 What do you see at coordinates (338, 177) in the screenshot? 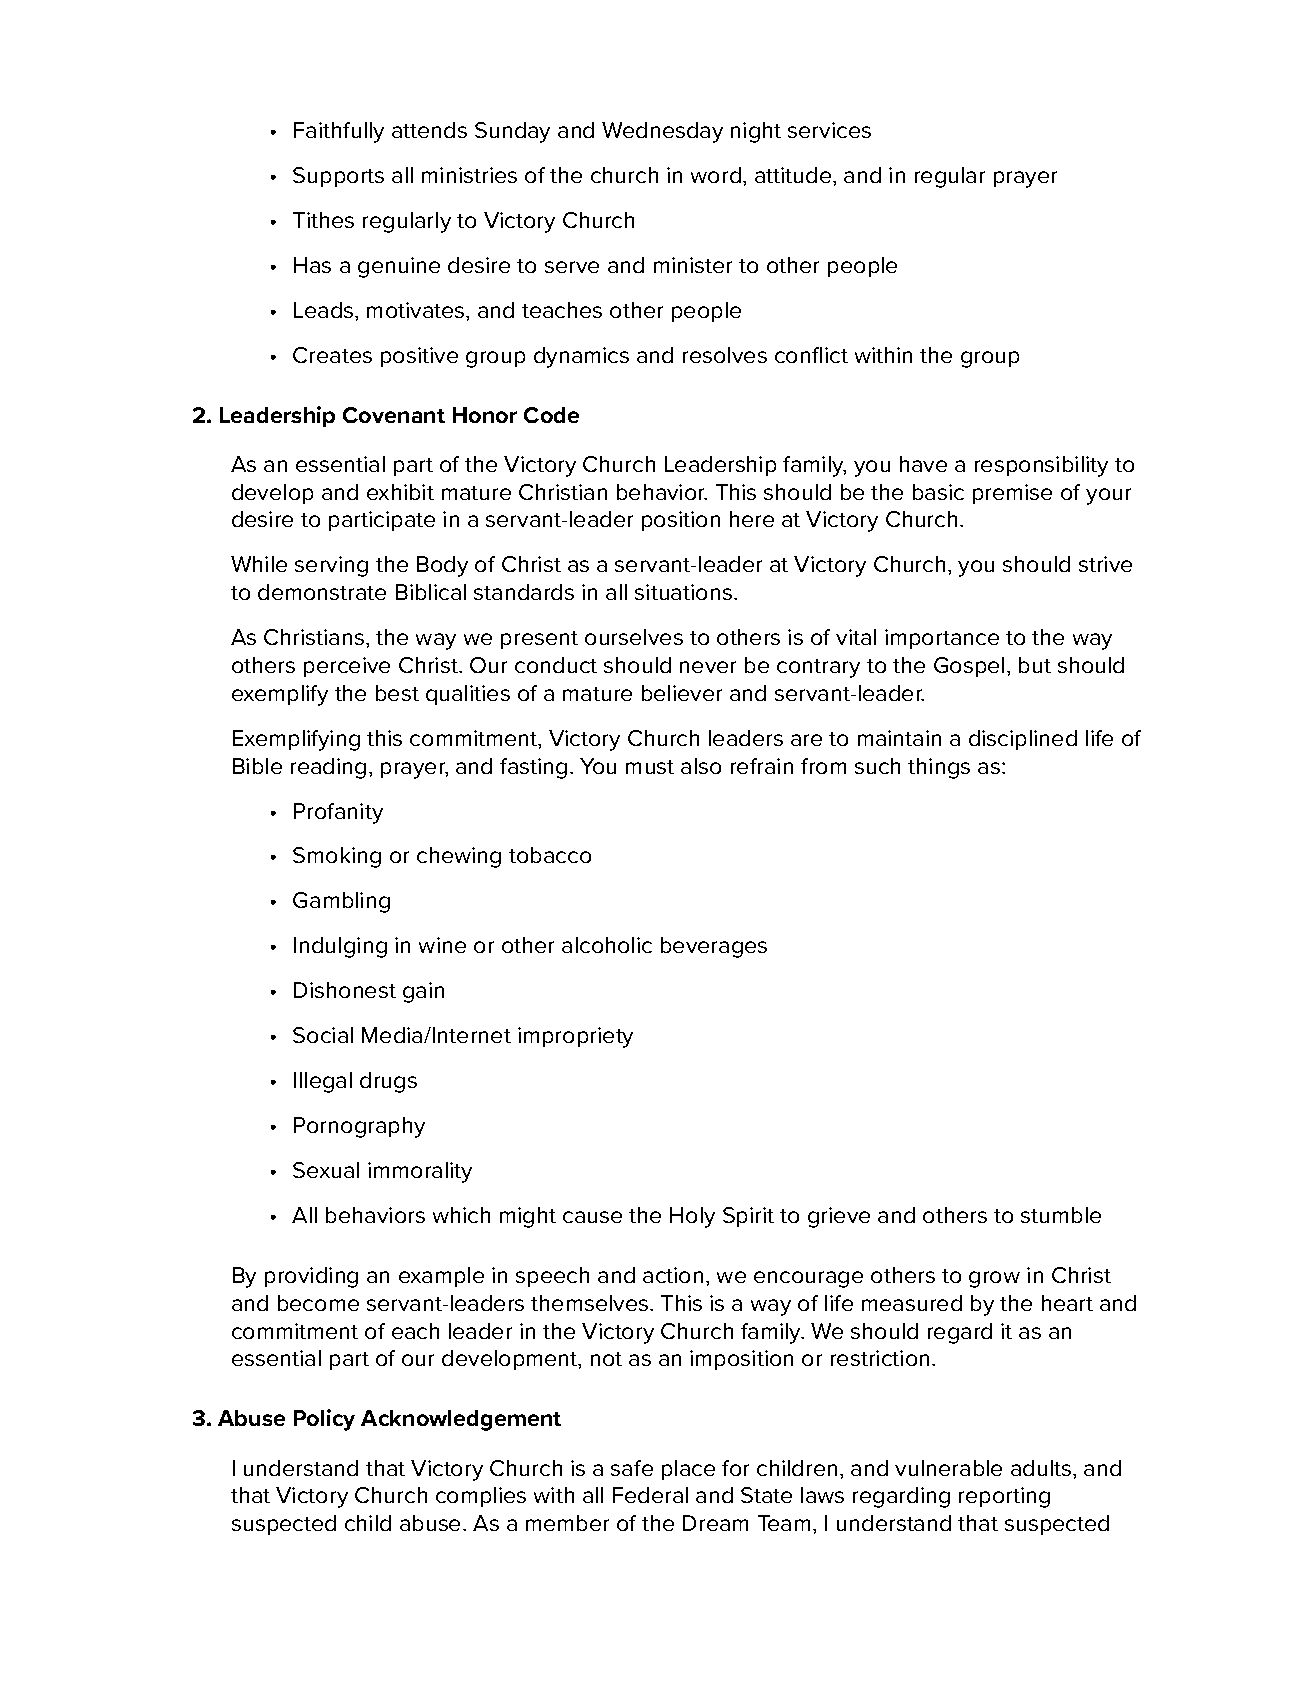
I see `Supports` at bounding box center [338, 177].
